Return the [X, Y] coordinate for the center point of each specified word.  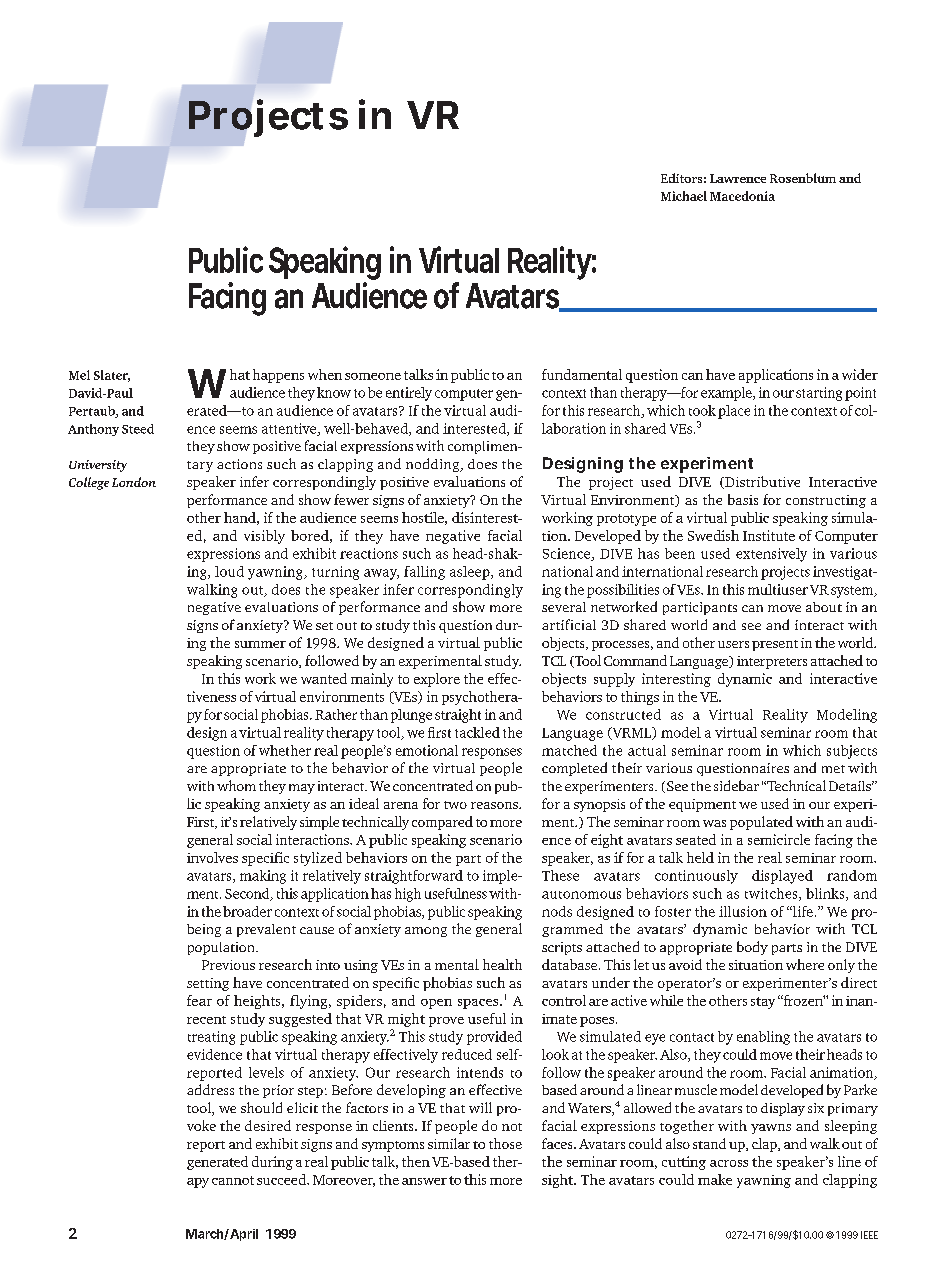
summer [260, 644]
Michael [684, 196]
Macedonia [742, 196]
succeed [282, 1179]
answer [424, 1181]
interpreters [772, 662]
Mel [79, 375]
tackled [477, 732]
